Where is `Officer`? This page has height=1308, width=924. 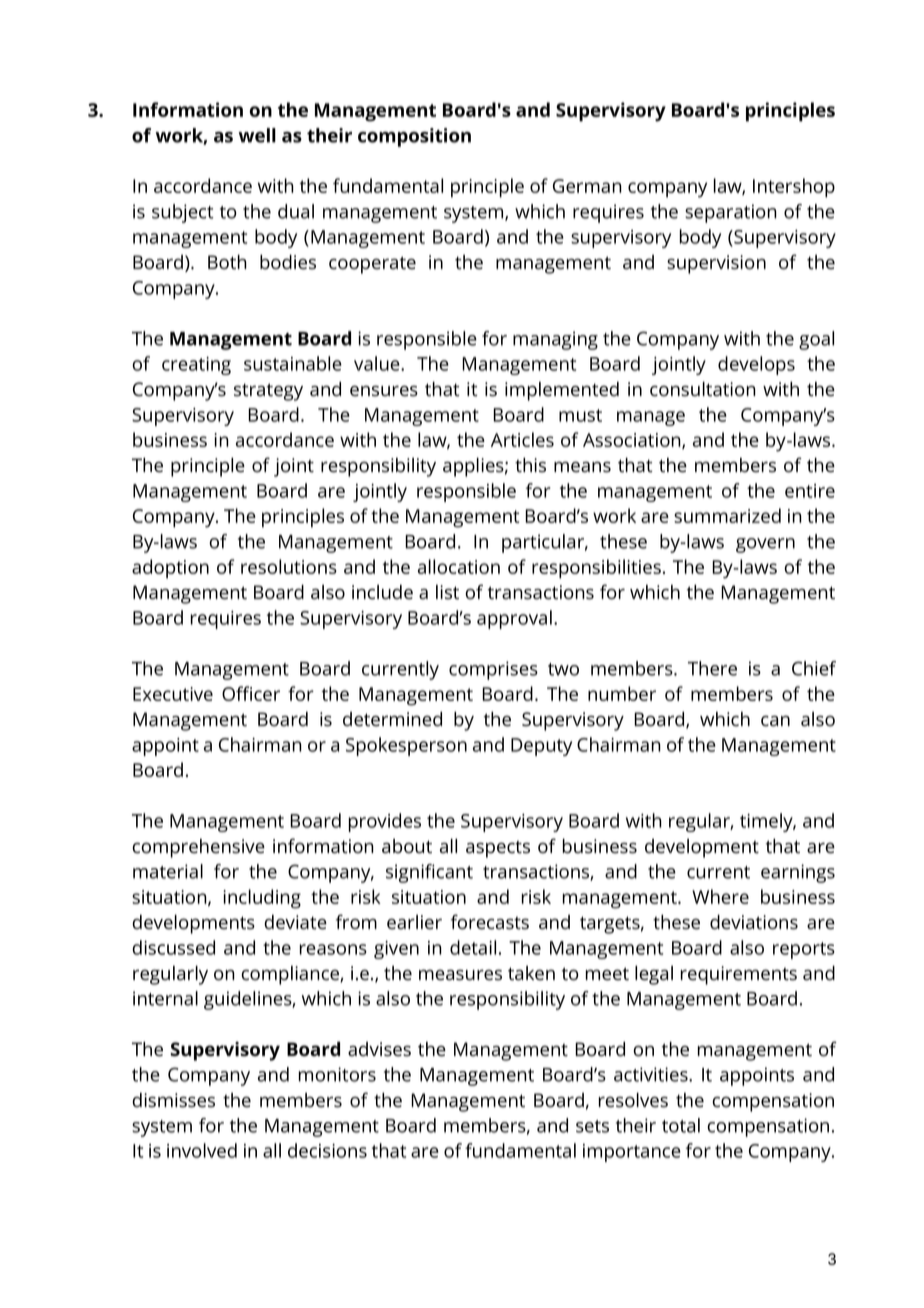
Officer is located at coordinates (251, 693).
